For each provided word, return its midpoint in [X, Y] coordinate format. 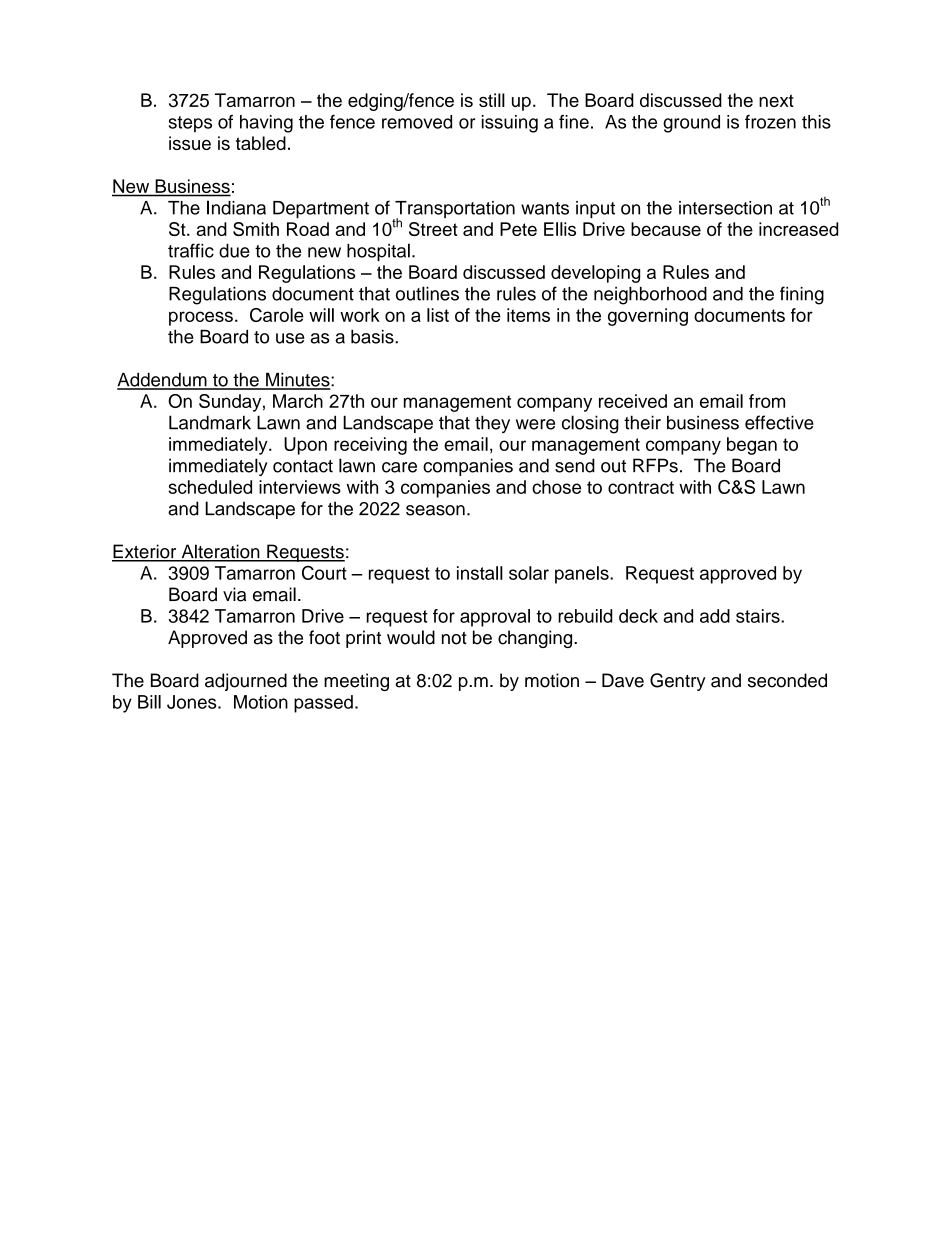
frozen [770, 122]
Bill [149, 702]
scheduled [210, 487]
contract [641, 487]
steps [190, 124]
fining [802, 295]
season [435, 510]
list [438, 315]
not [454, 638]
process [201, 318]
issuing [510, 124]
